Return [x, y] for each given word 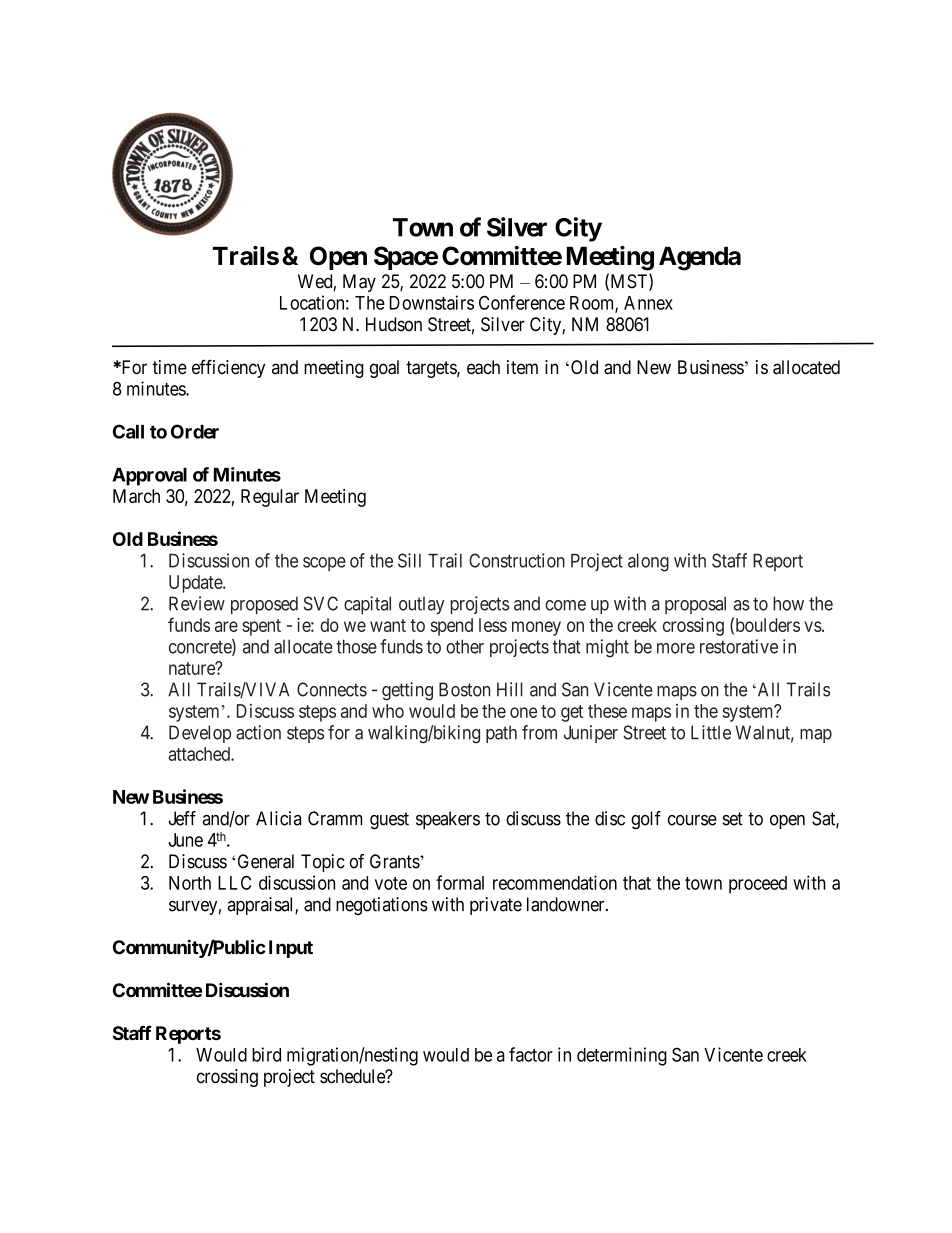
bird [266, 1054]
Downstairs [432, 302]
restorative [739, 646]
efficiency [228, 368]
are [226, 626]
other [465, 646]
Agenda [700, 259]
